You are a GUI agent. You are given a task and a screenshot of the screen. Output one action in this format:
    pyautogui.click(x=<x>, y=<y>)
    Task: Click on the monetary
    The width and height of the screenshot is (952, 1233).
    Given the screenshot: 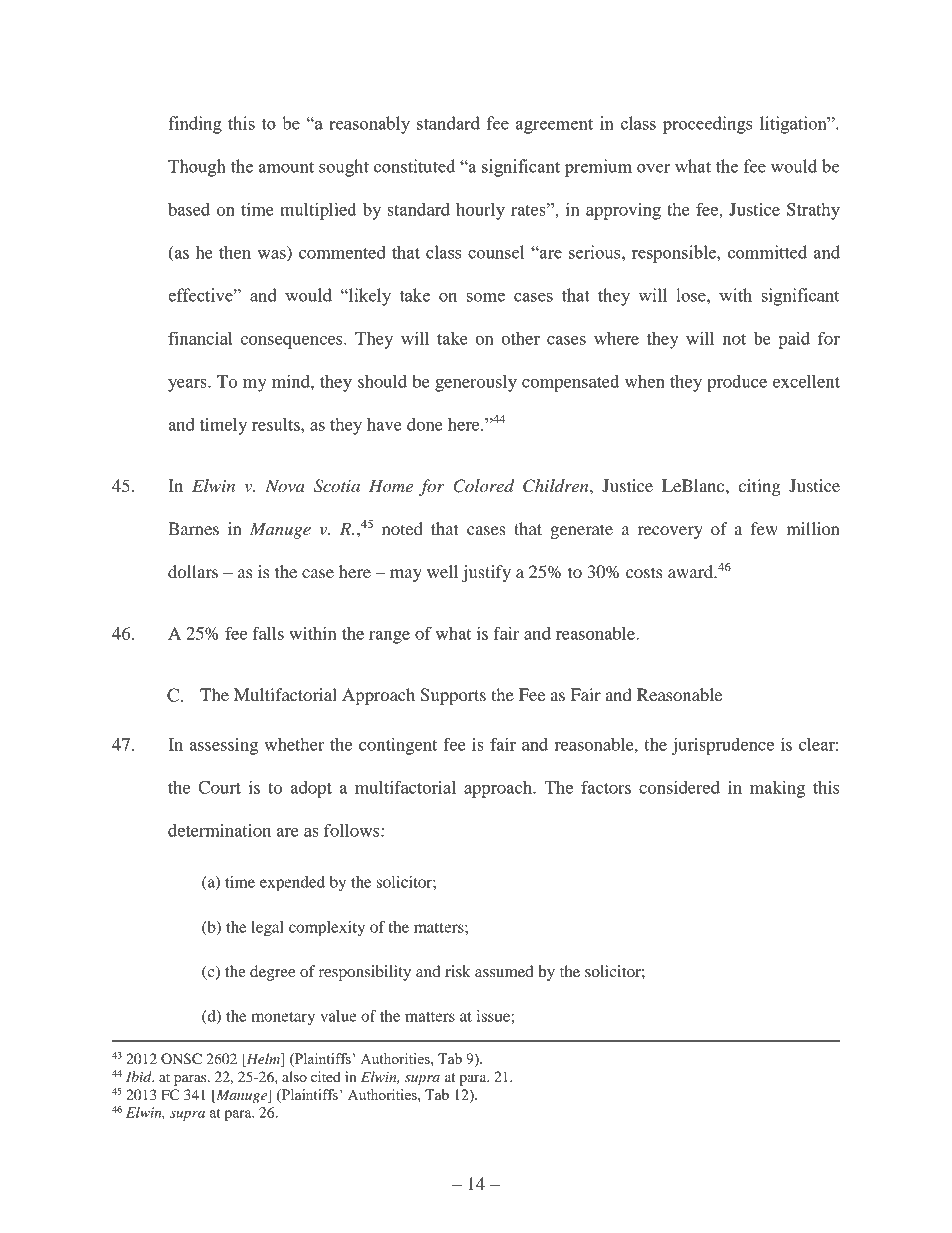 What is the action you would take?
    pyautogui.click(x=283, y=1018)
